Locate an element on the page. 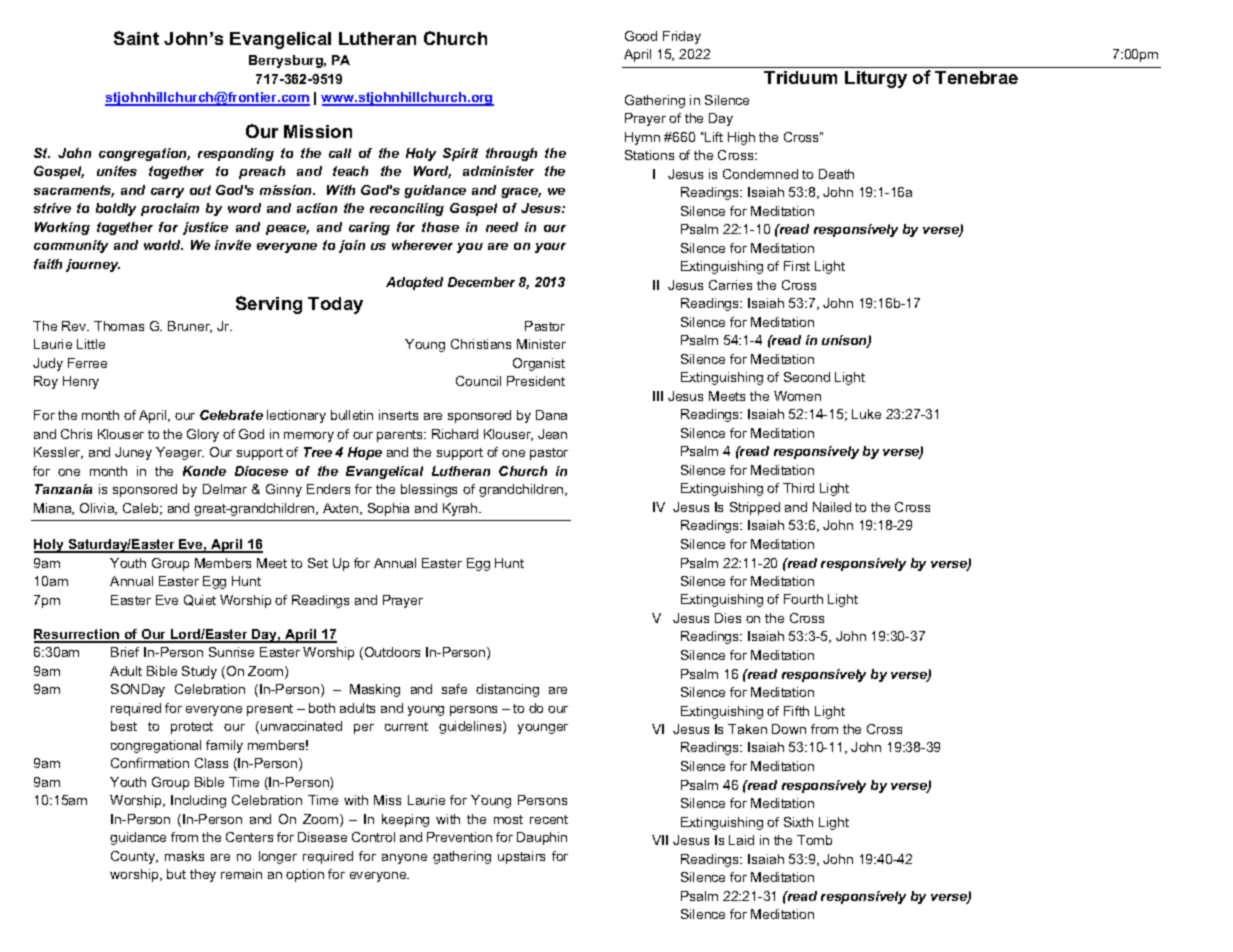 This page has height=952, width=1233. Spirit is located at coordinates (460, 154).
